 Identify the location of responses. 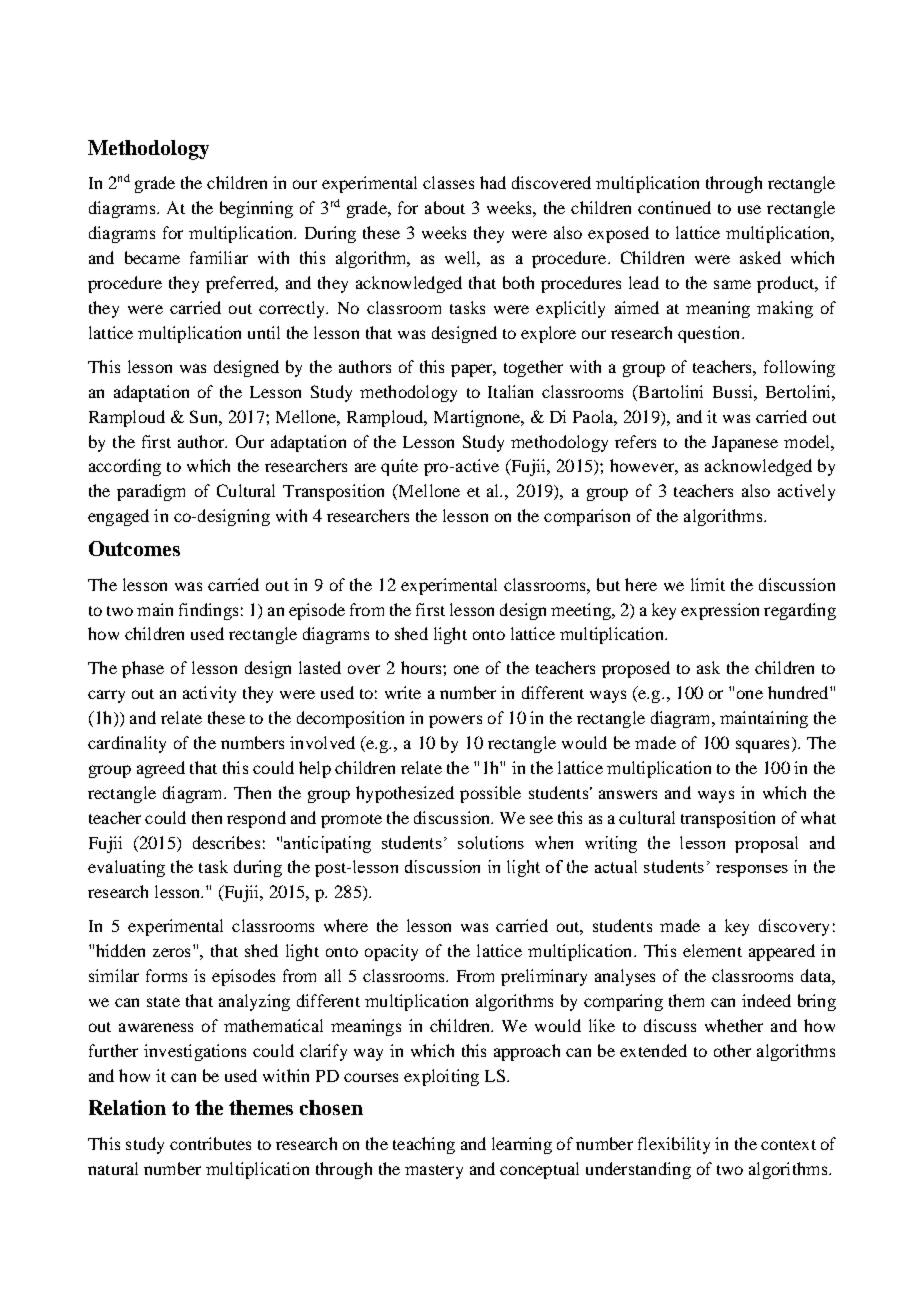
(752, 871).
